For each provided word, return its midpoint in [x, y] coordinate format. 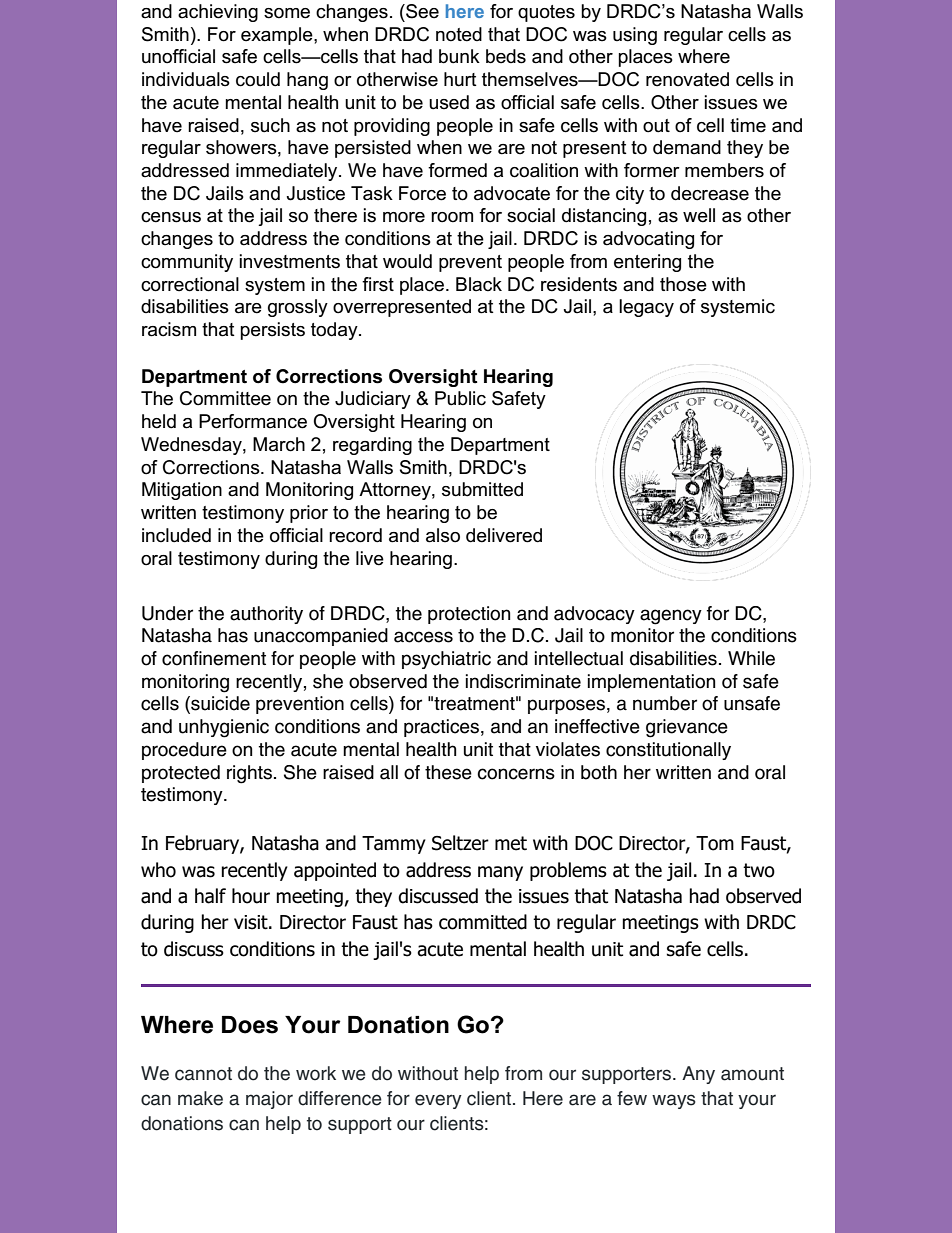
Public [460, 398]
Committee [225, 398]
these [448, 772]
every [438, 1101]
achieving [218, 13]
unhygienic [224, 728]
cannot [203, 1074]
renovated [687, 79]
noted [459, 34]
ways [674, 1101]
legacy [646, 308]
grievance [687, 728]
